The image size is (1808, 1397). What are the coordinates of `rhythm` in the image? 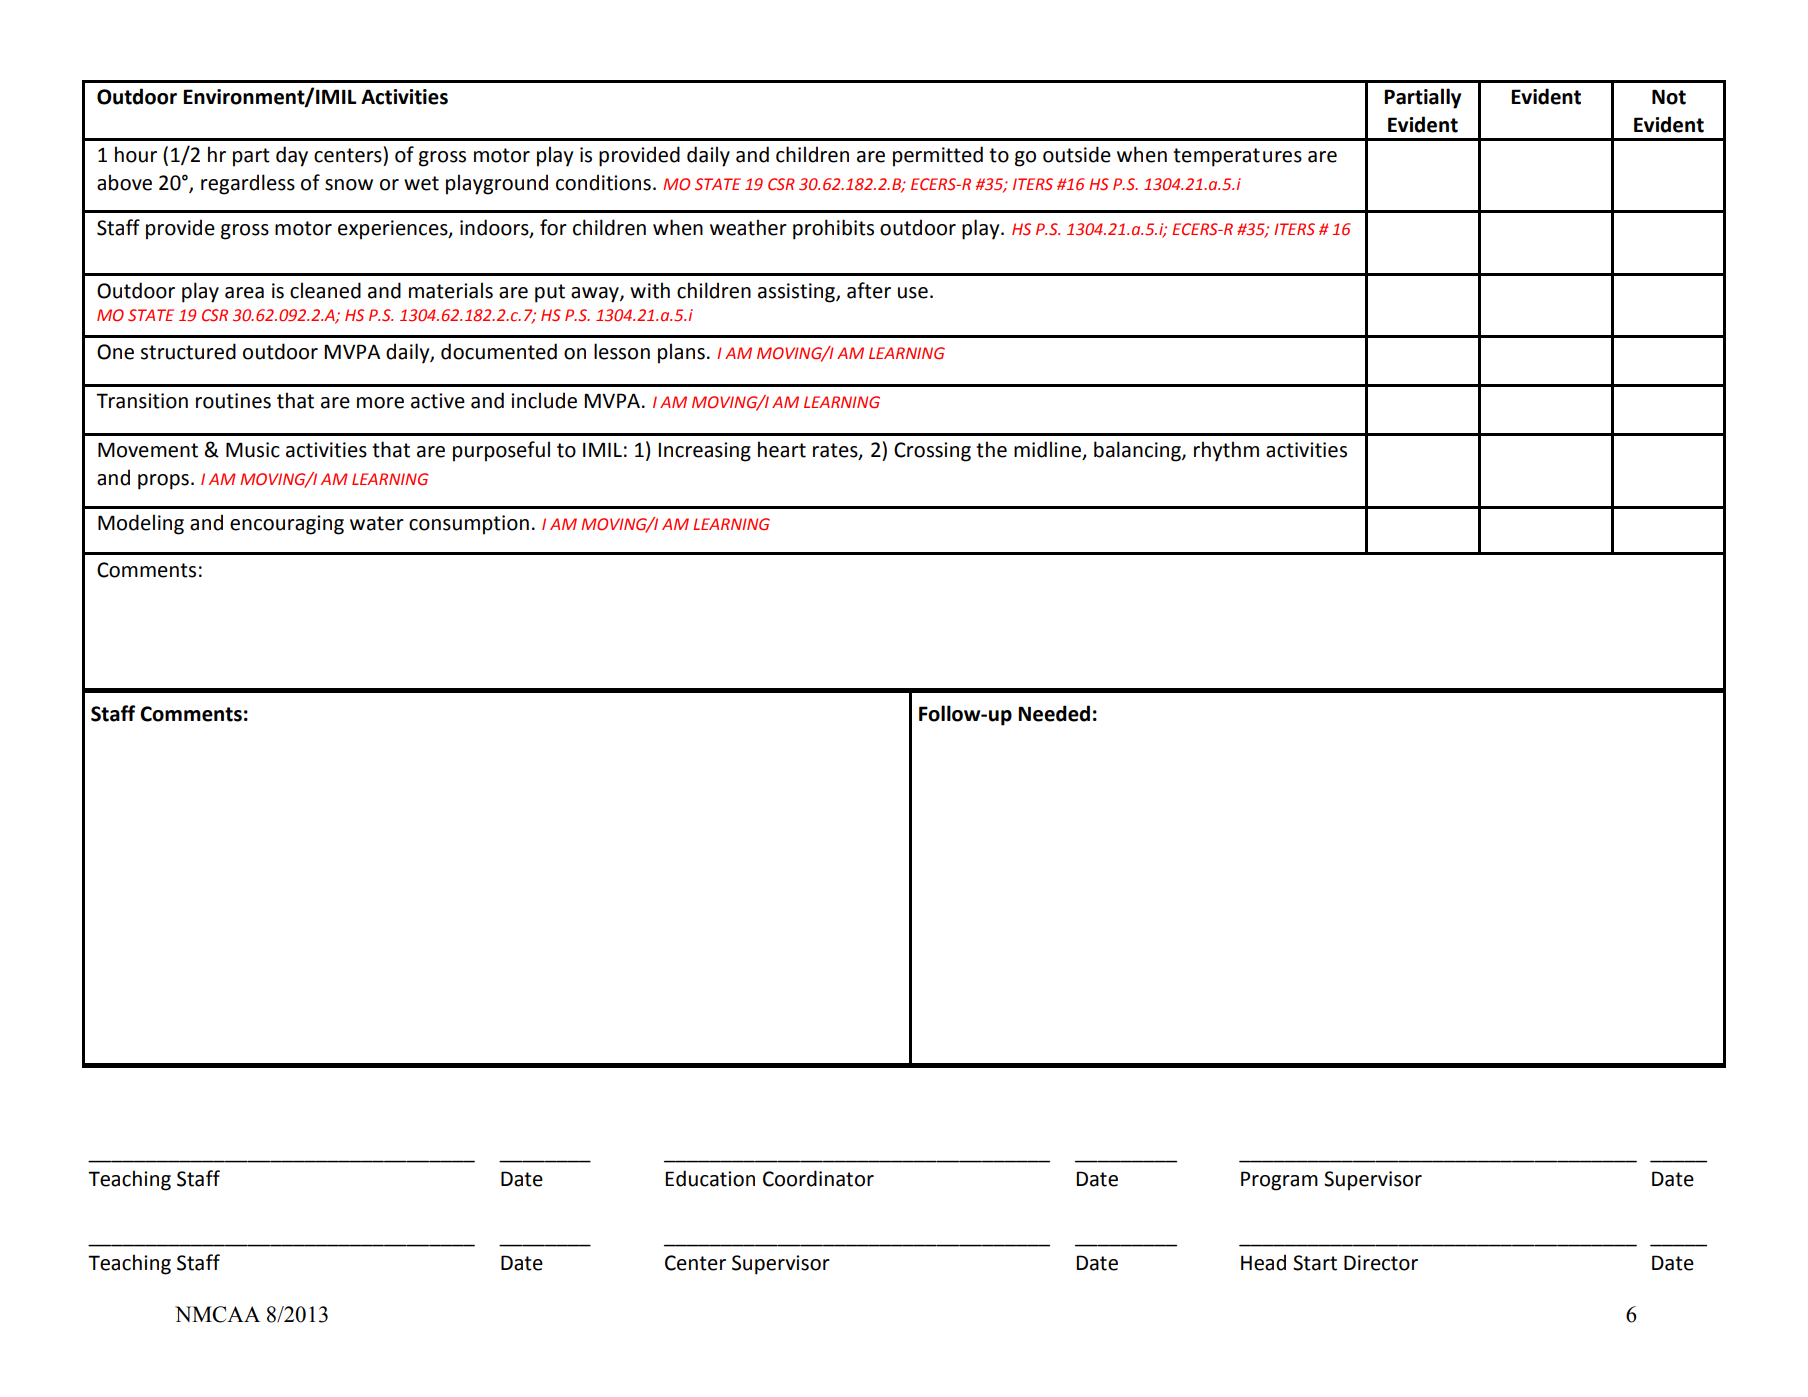 It's located at (1226, 451).
